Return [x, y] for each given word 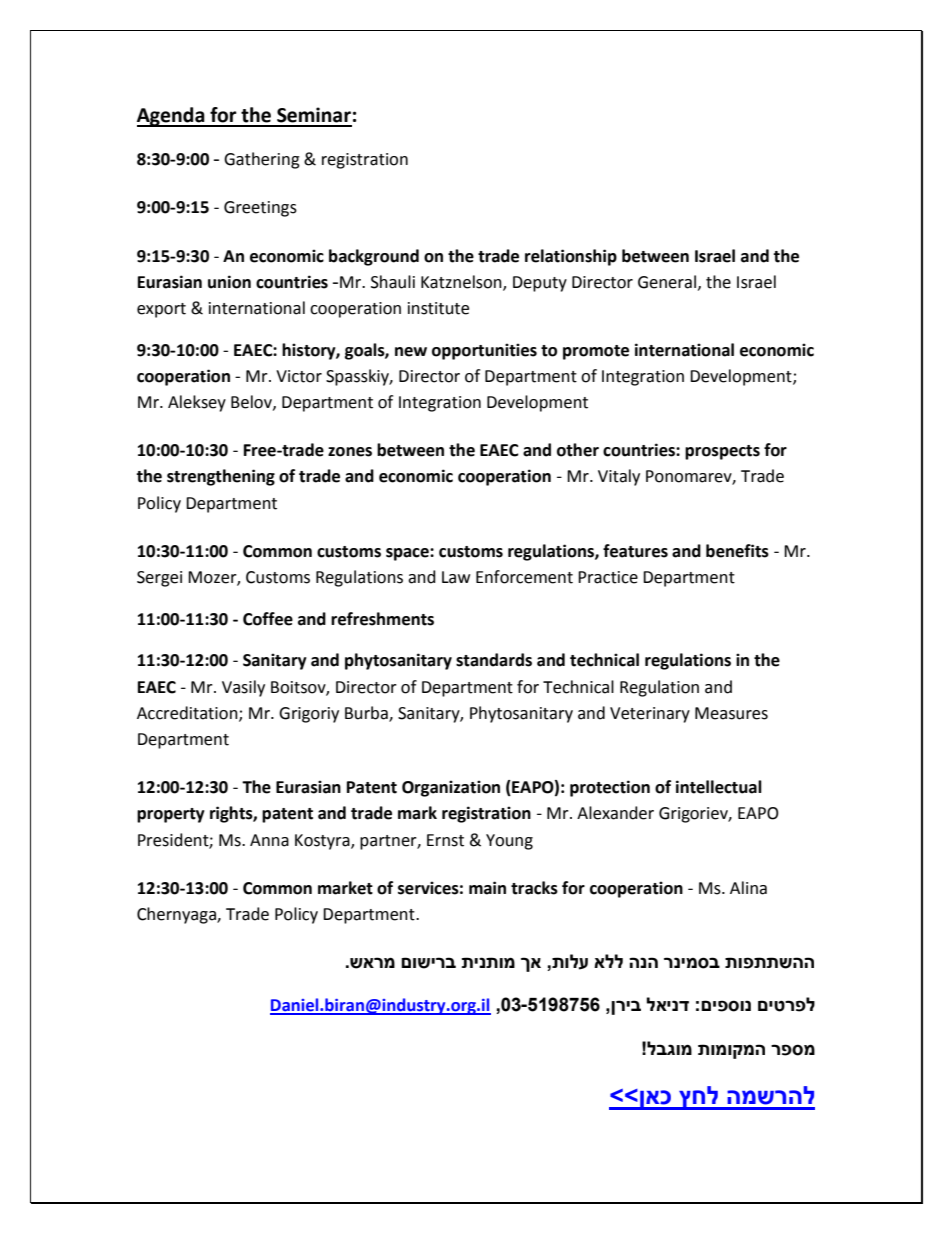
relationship [571, 257]
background [374, 257]
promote [596, 352]
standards [494, 660]
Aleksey [197, 403]
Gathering [262, 160]
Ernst [445, 840]
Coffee [268, 619]
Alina [748, 888]
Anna [269, 840]
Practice [608, 577]
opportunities [484, 351]
